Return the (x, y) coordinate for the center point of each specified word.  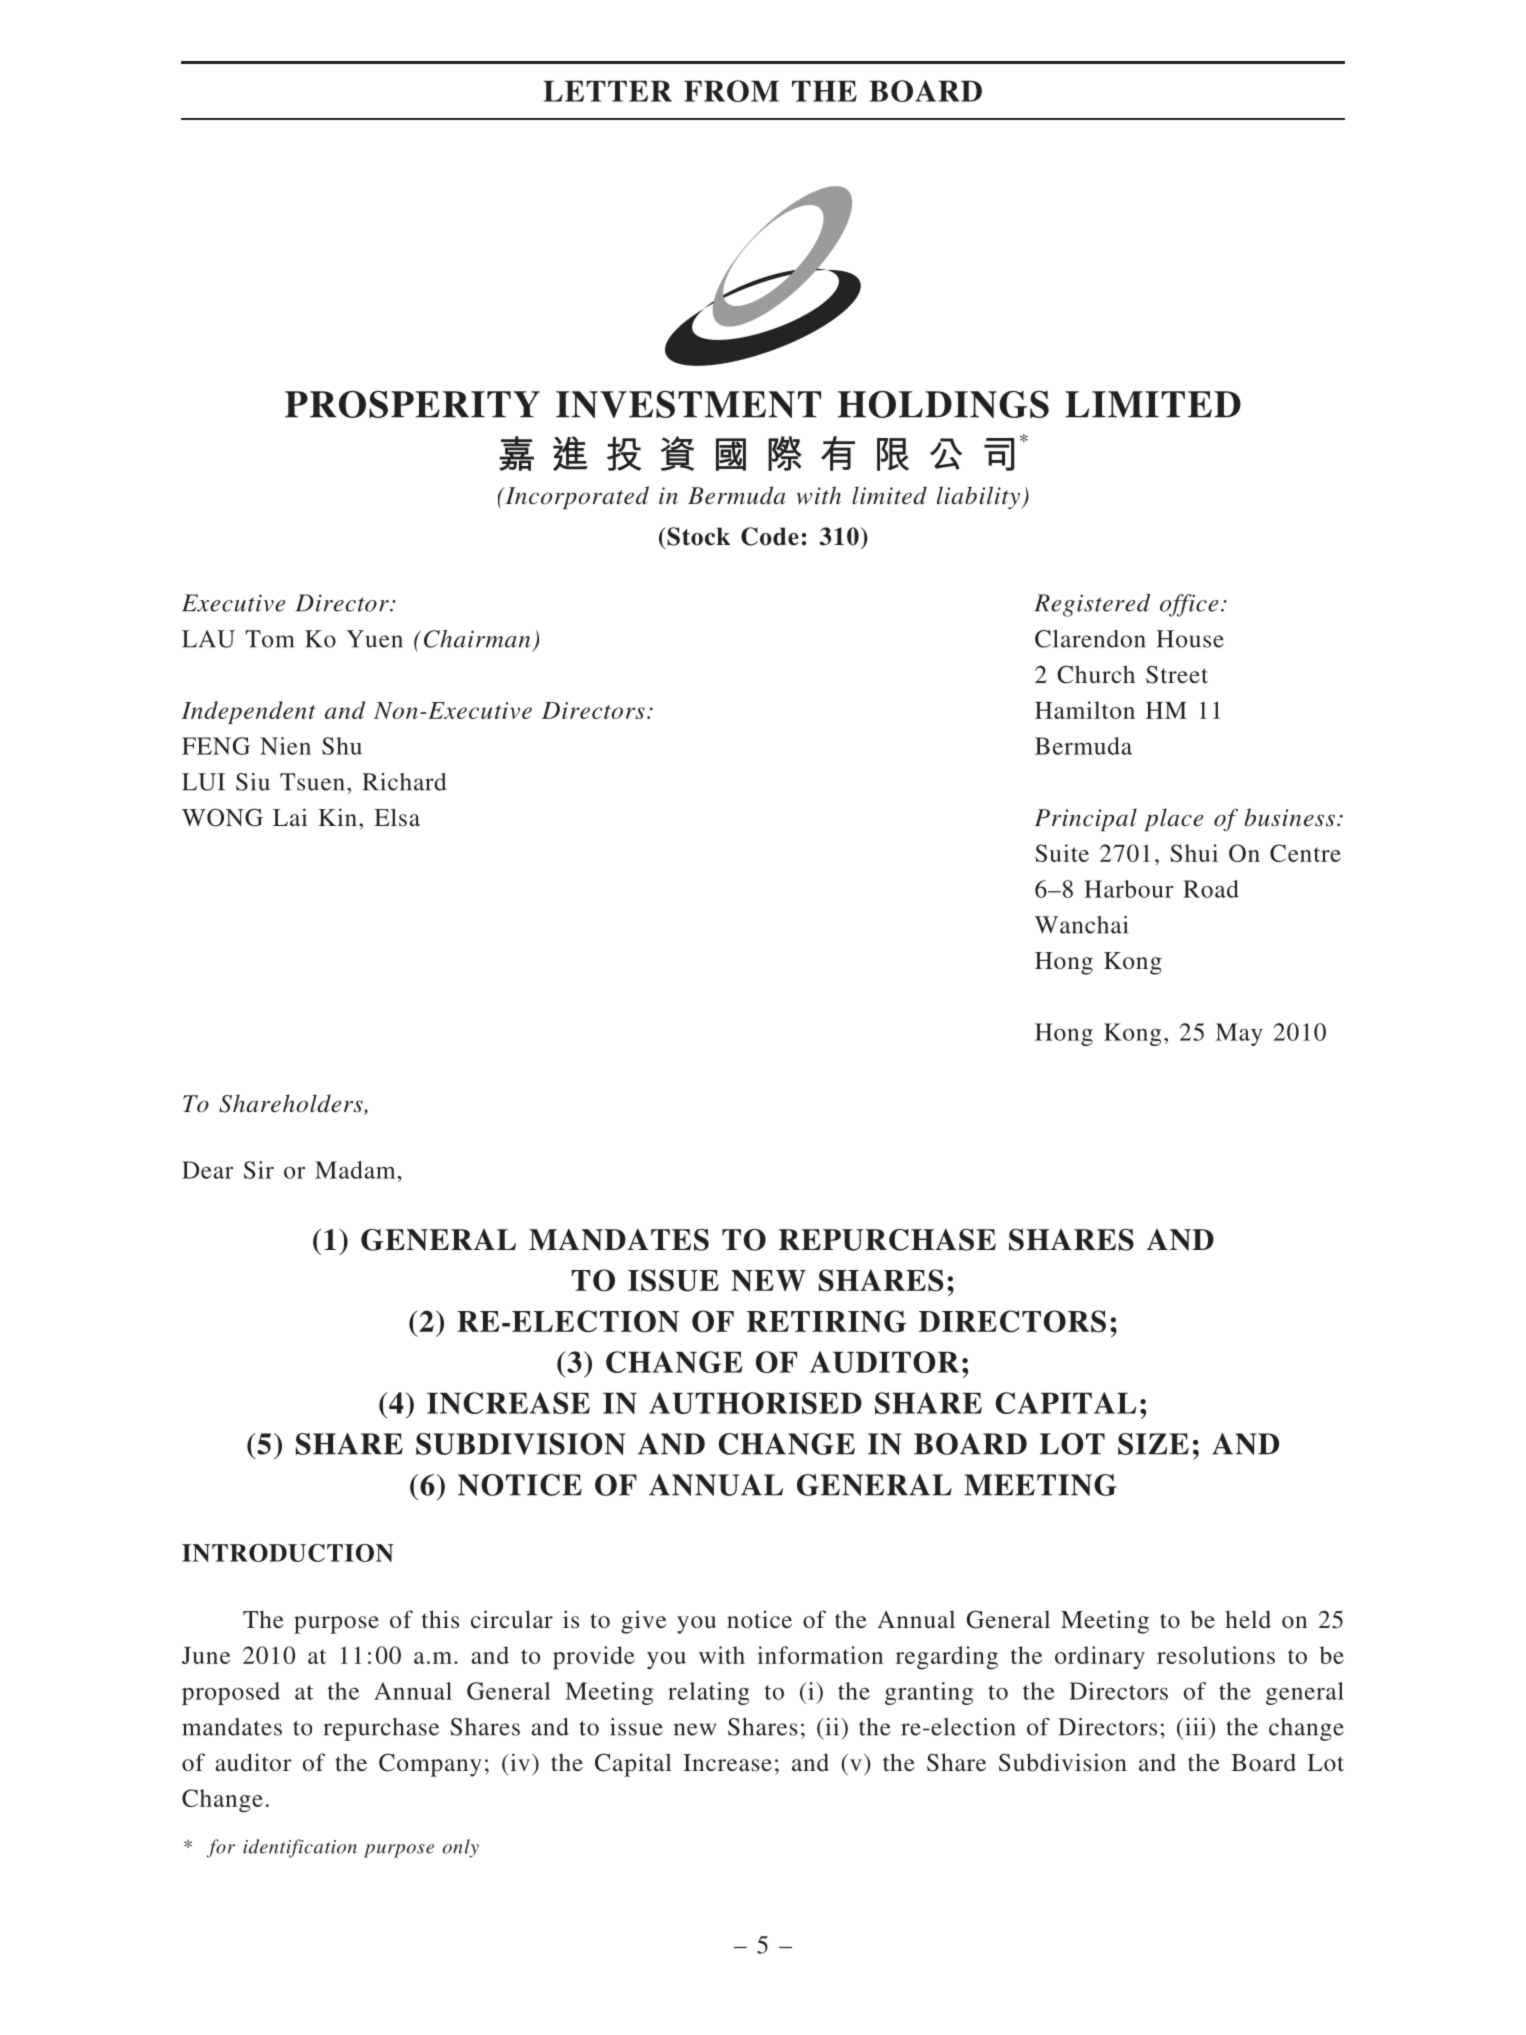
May (1239, 1034)
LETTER (607, 91)
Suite (1062, 853)
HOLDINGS (943, 404)
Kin (338, 817)
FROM (731, 91)
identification (300, 1848)
